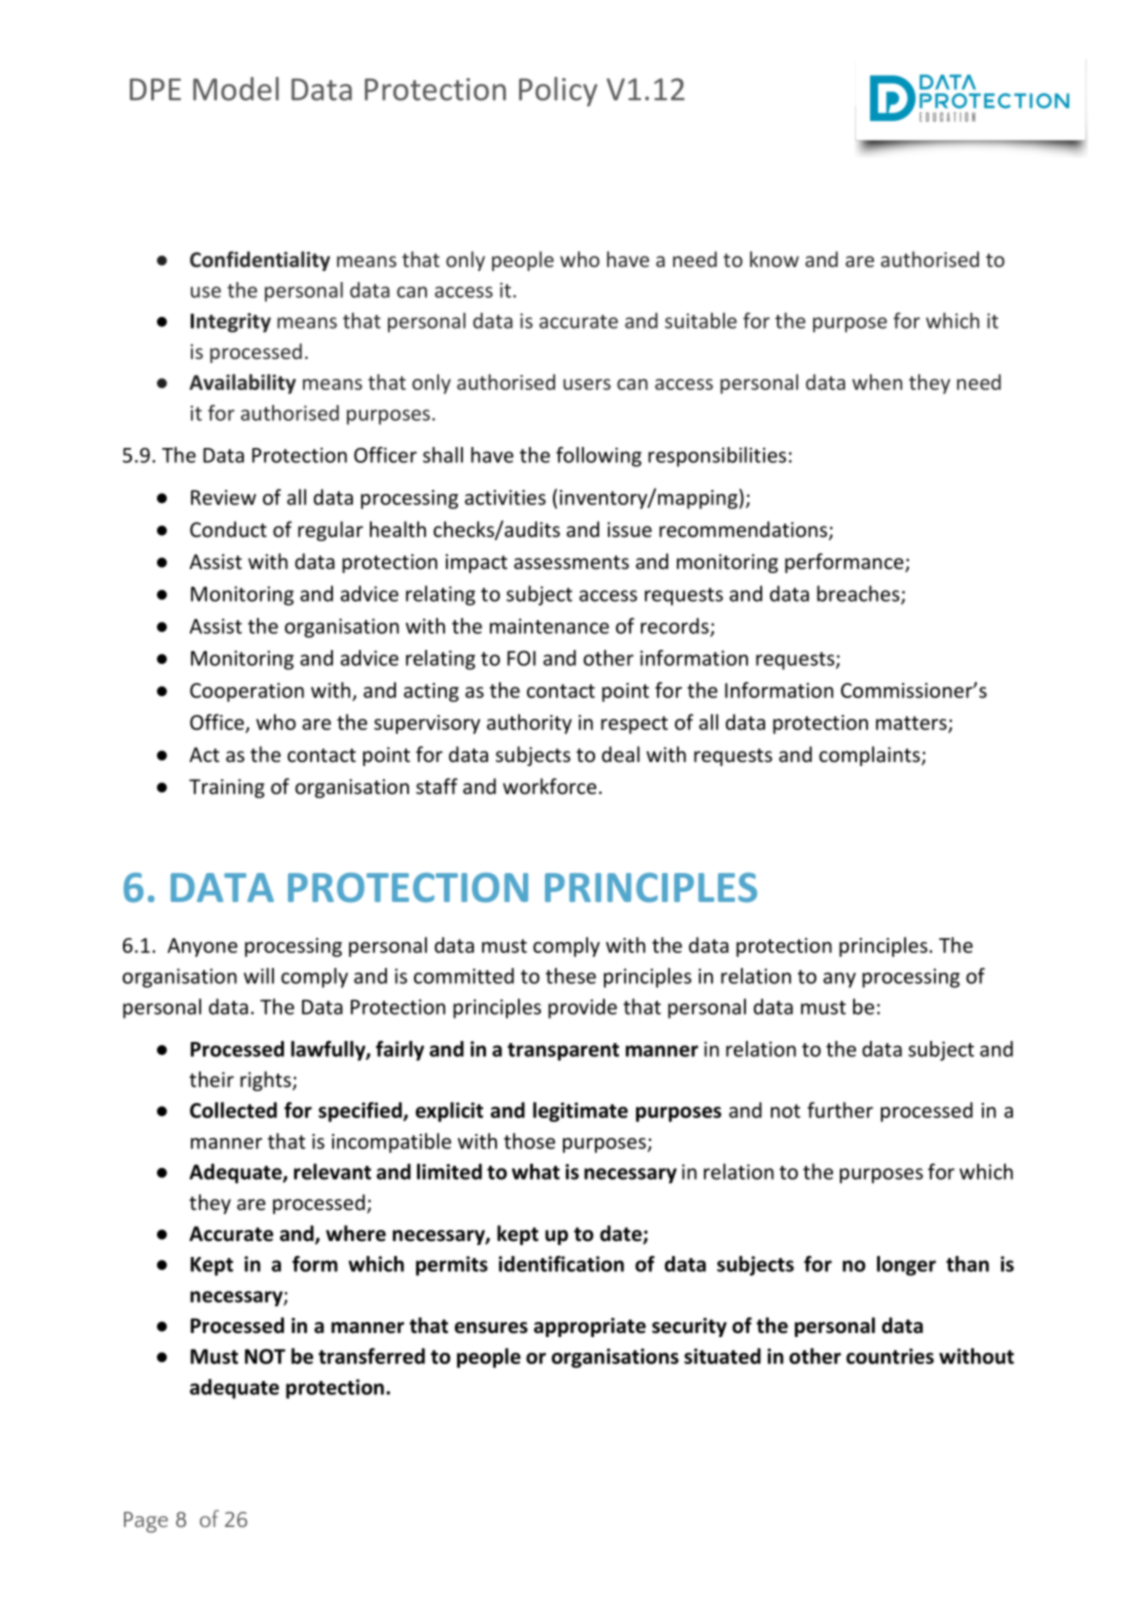 The image size is (1136, 1606). What do you see at coordinates (146, 1522) in the screenshot?
I see `Page` at bounding box center [146, 1522].
